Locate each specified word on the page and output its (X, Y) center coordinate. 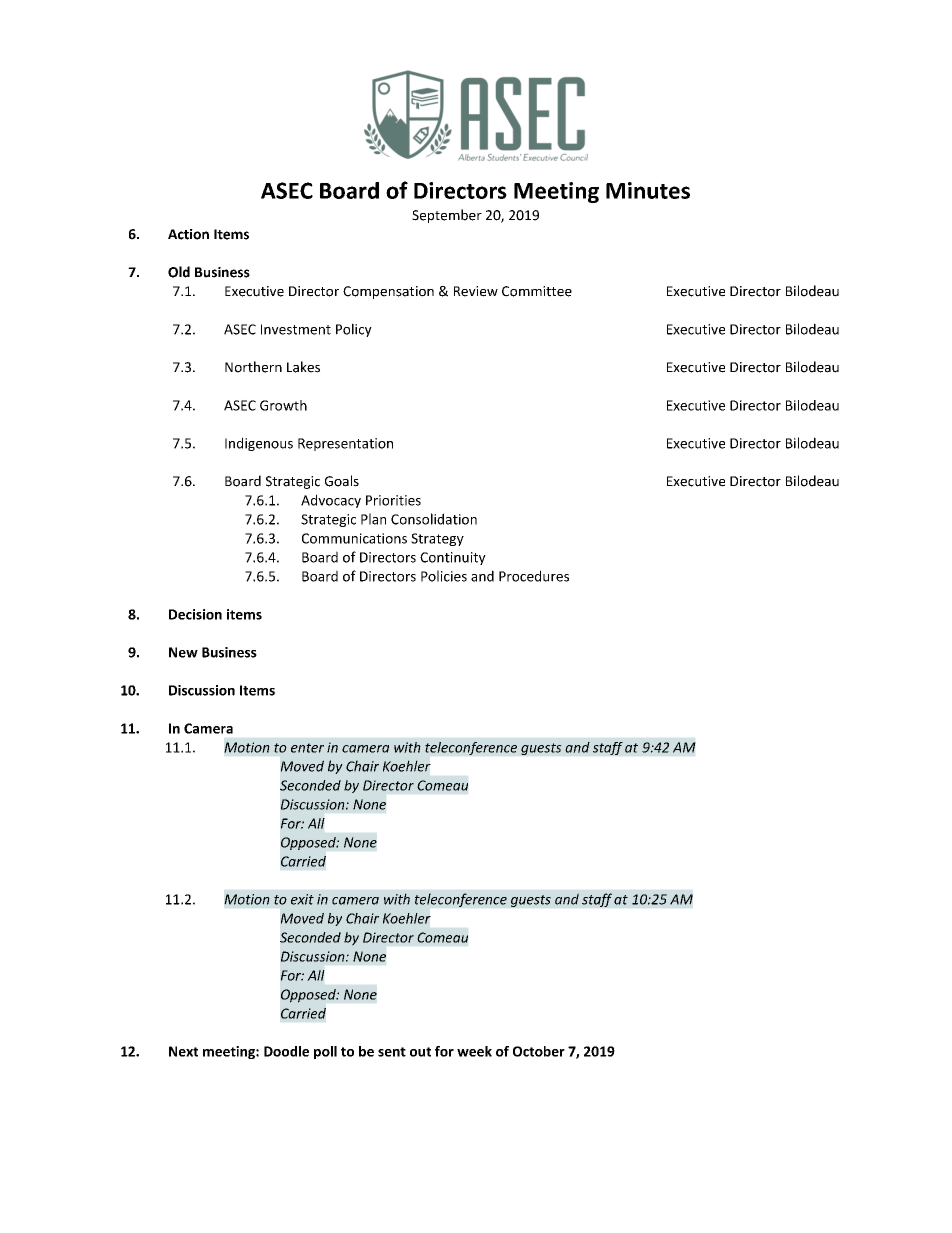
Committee (537, 291)
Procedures (534, 576)
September (447, 216)
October (539, 1051)
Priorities (393, 500)
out (420, 1052)
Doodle (286, 1051)
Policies (444, 576)
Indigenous (259, 444)
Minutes (648, 190)
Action (188, 234)
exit (302, 899)
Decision (195, 614)
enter (307, 748)
